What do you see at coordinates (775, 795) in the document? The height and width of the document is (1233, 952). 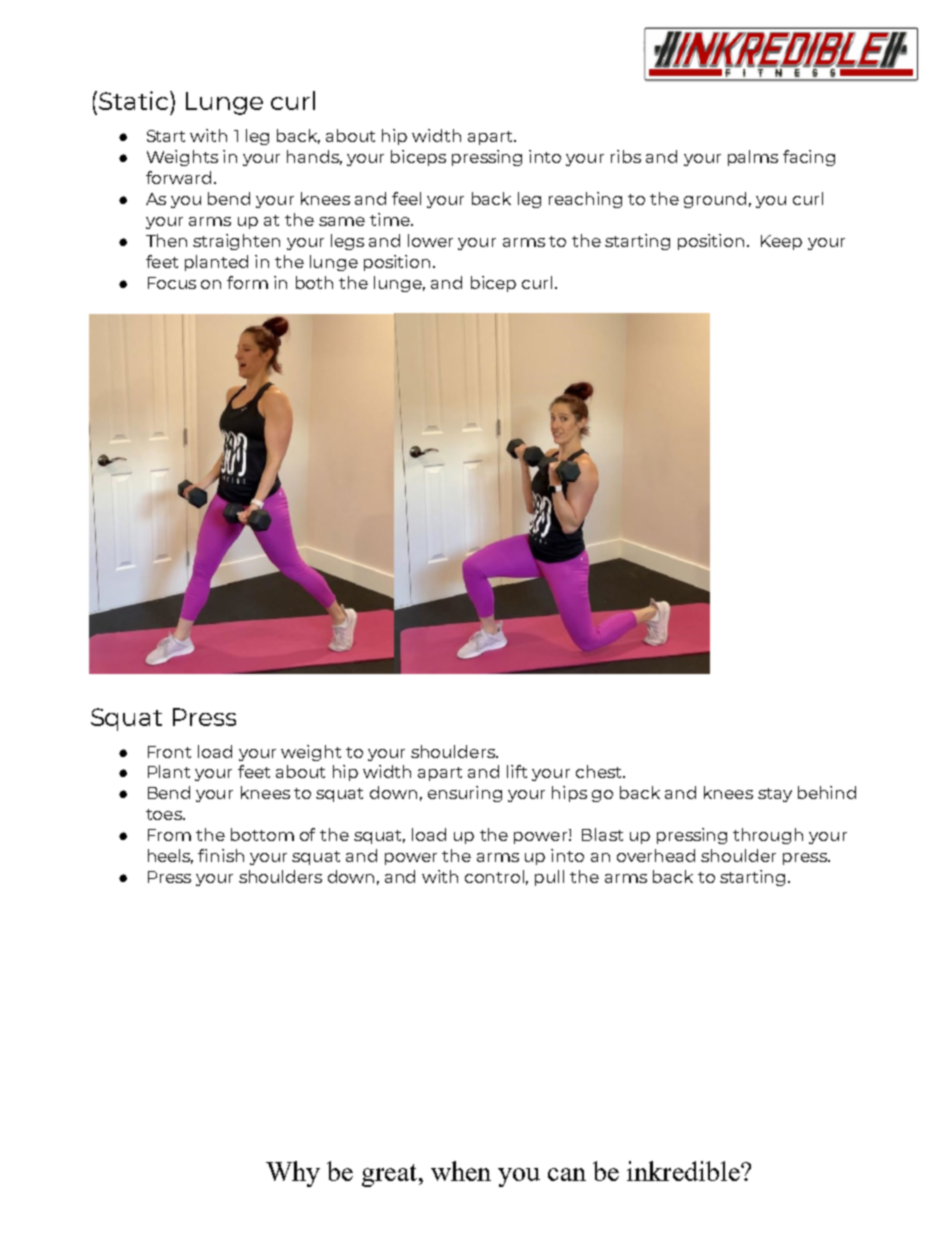 I see `stay` at bounding box center [775, 795].
